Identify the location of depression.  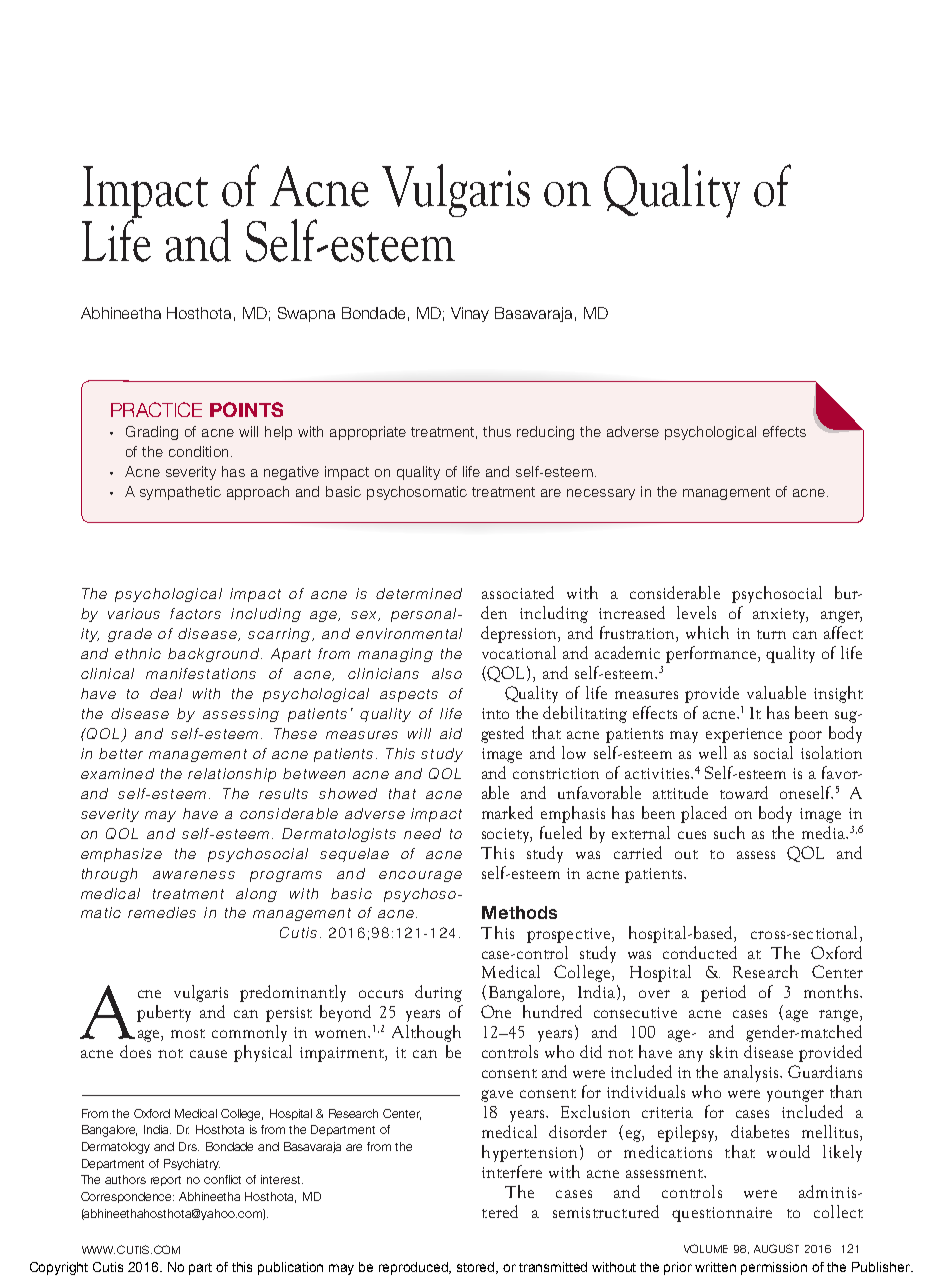
(520, 634).
